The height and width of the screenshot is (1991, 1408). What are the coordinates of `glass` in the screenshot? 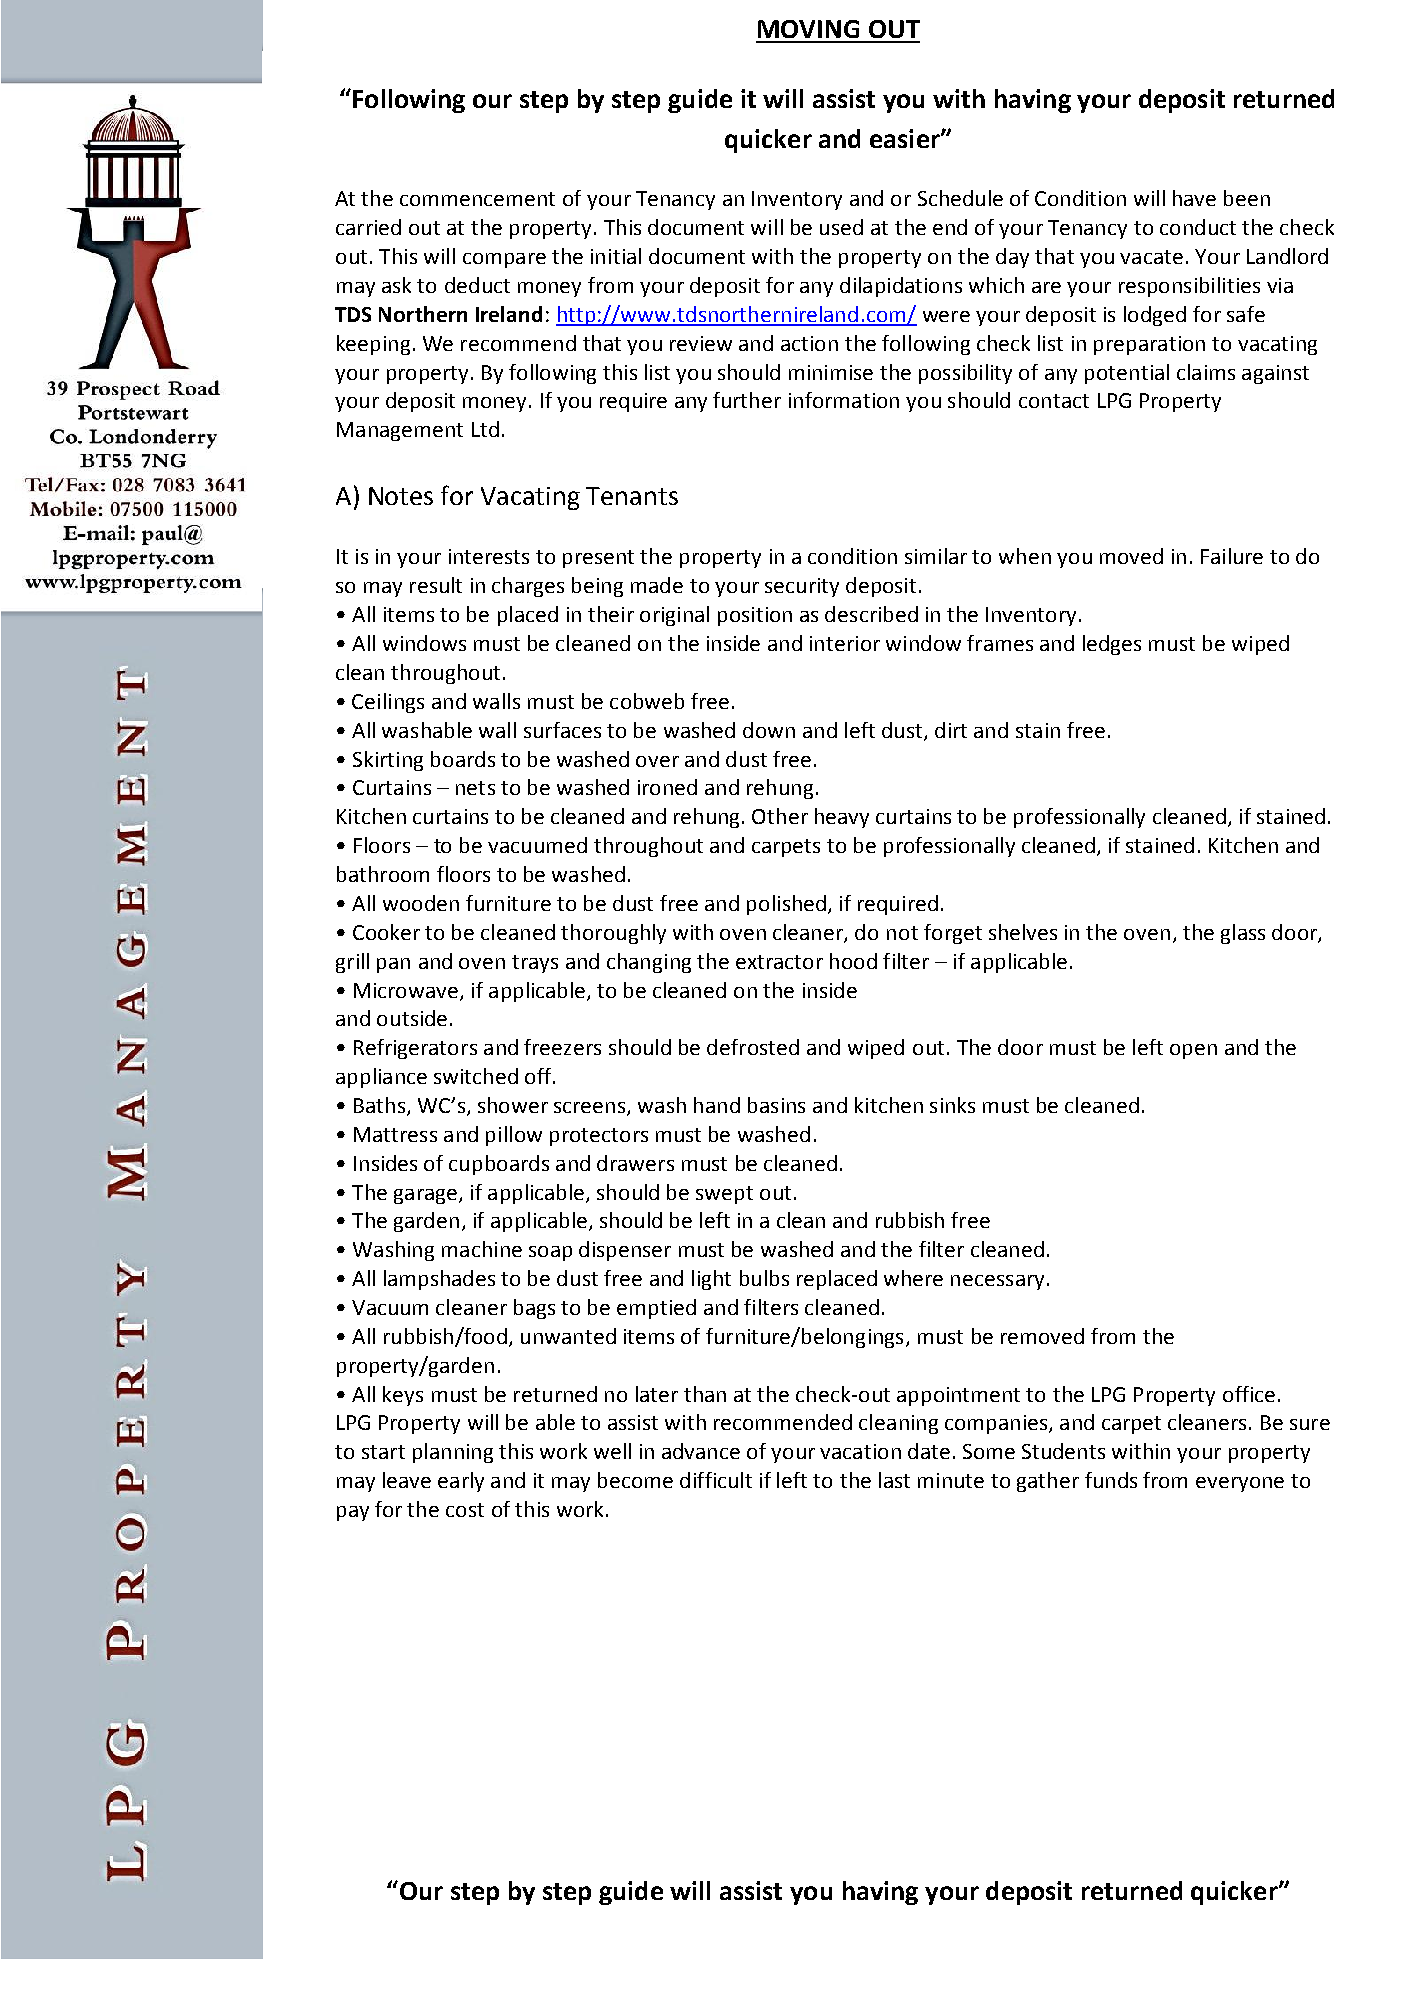 It's located at (1243, 934).
